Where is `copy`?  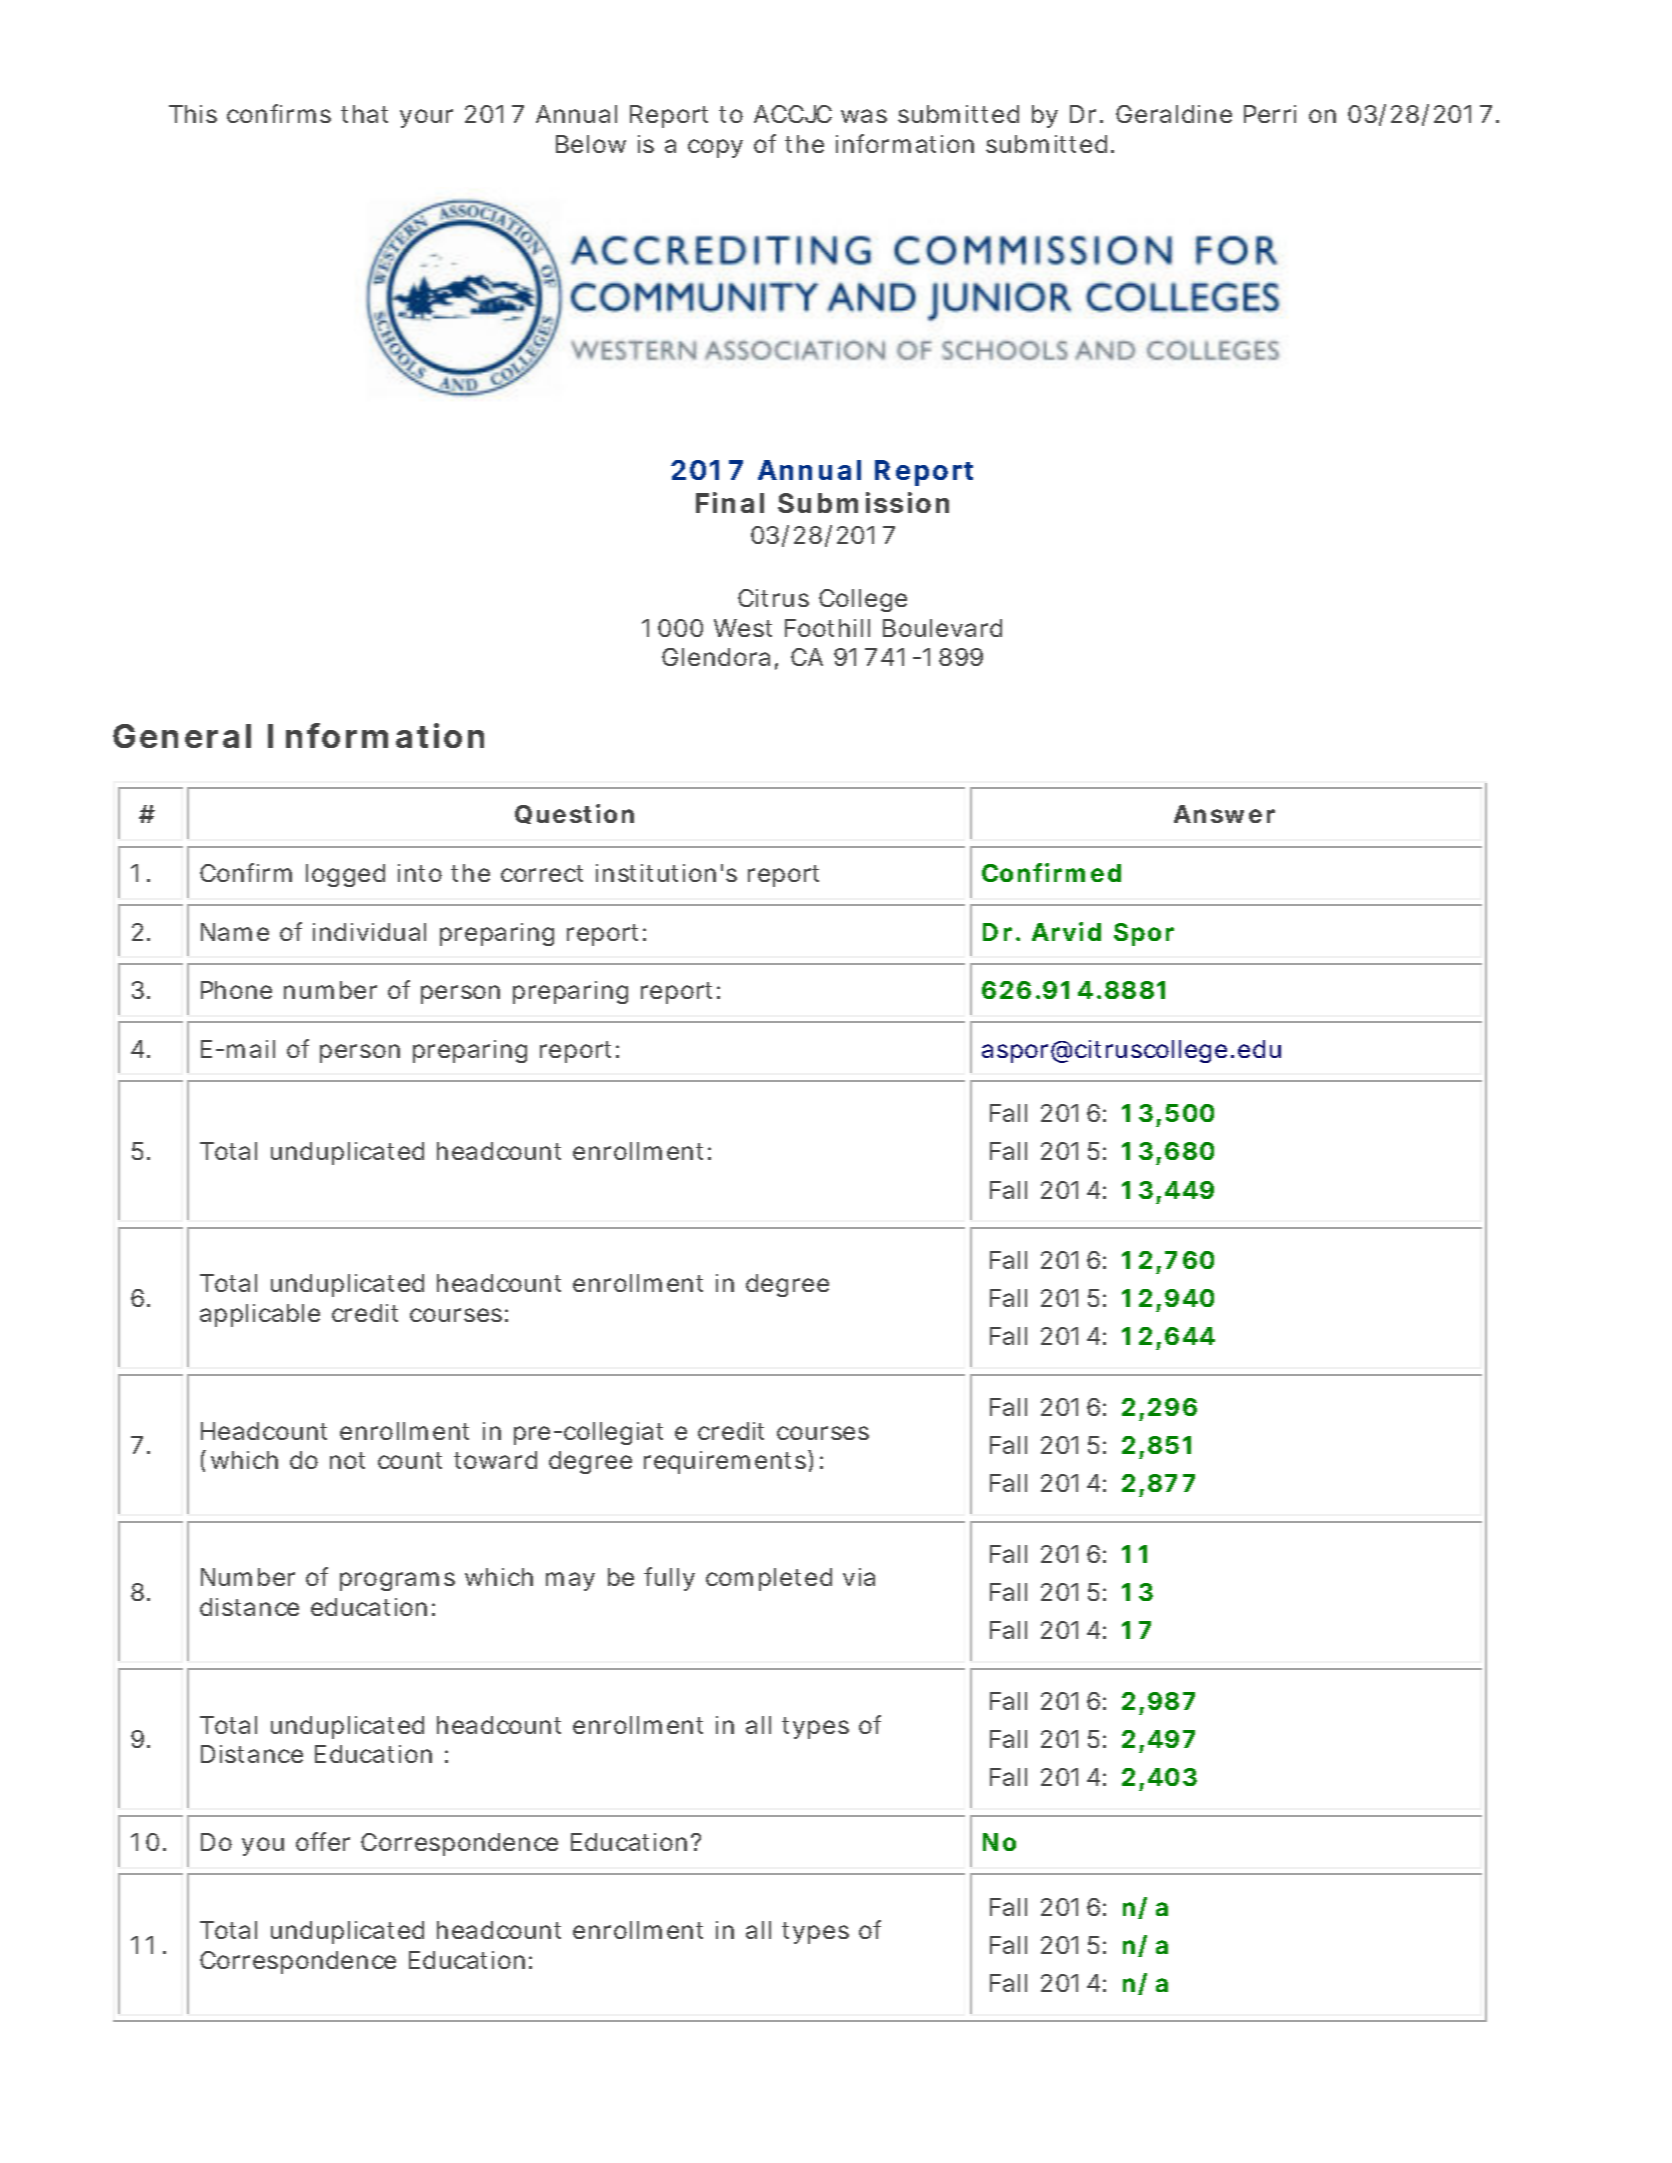
copy is located at coordinates (715, 148).
